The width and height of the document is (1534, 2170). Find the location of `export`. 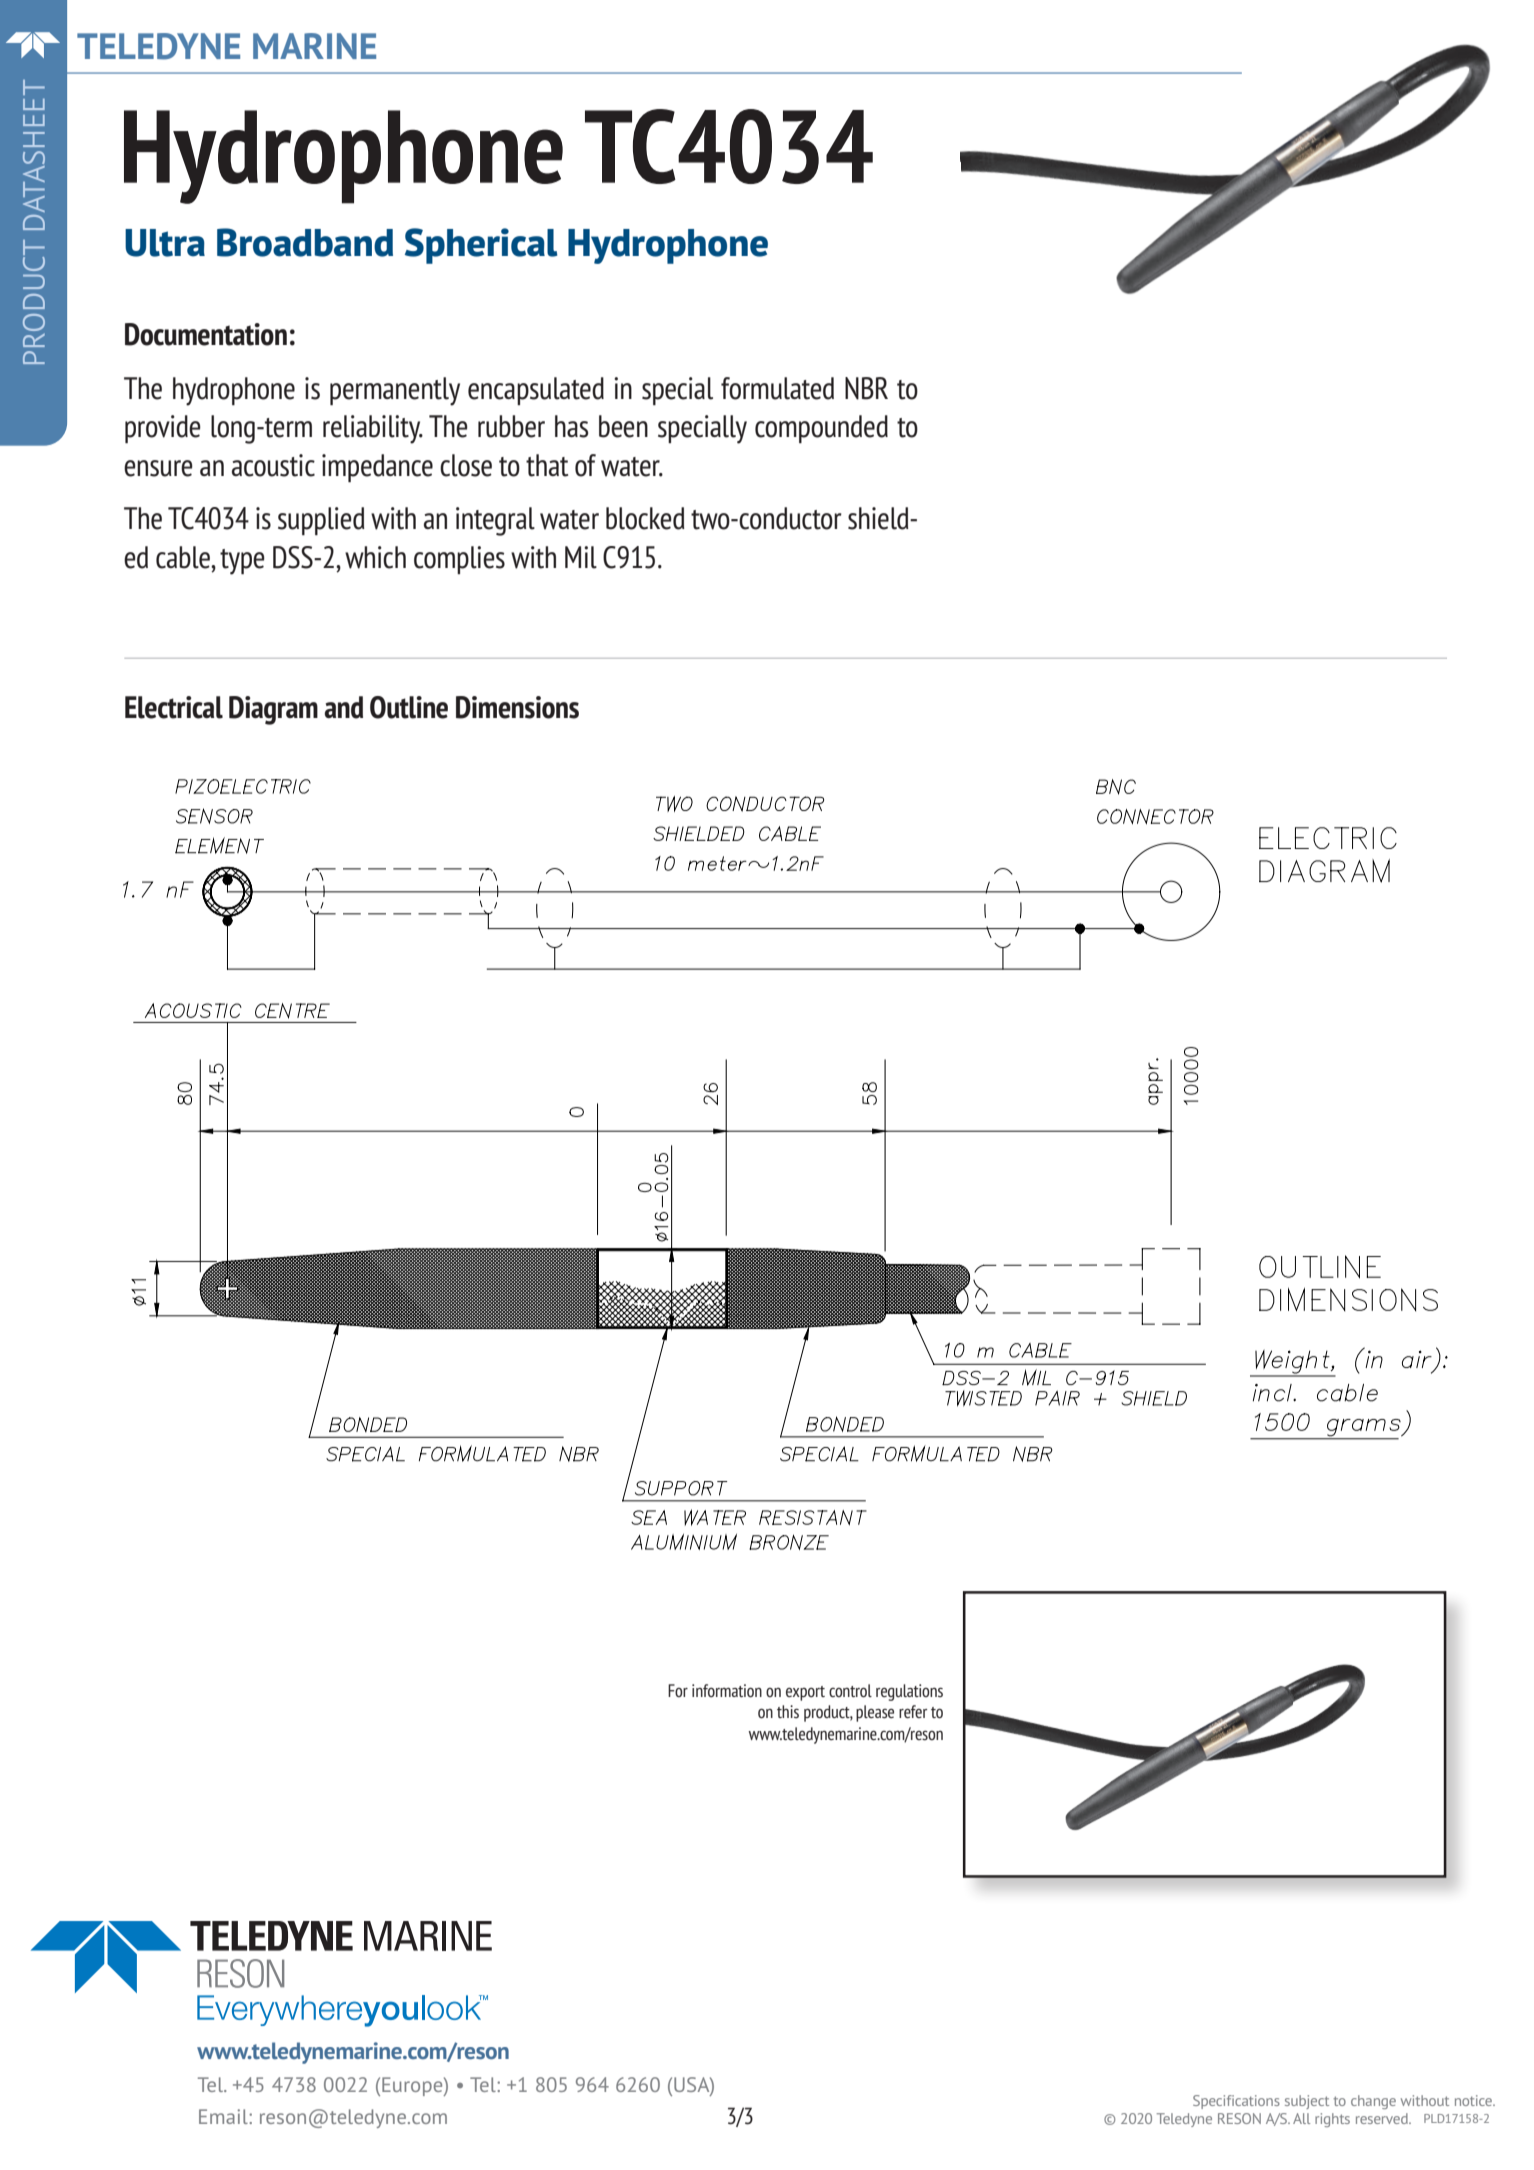

export is located at coordinates (805, 1693).
